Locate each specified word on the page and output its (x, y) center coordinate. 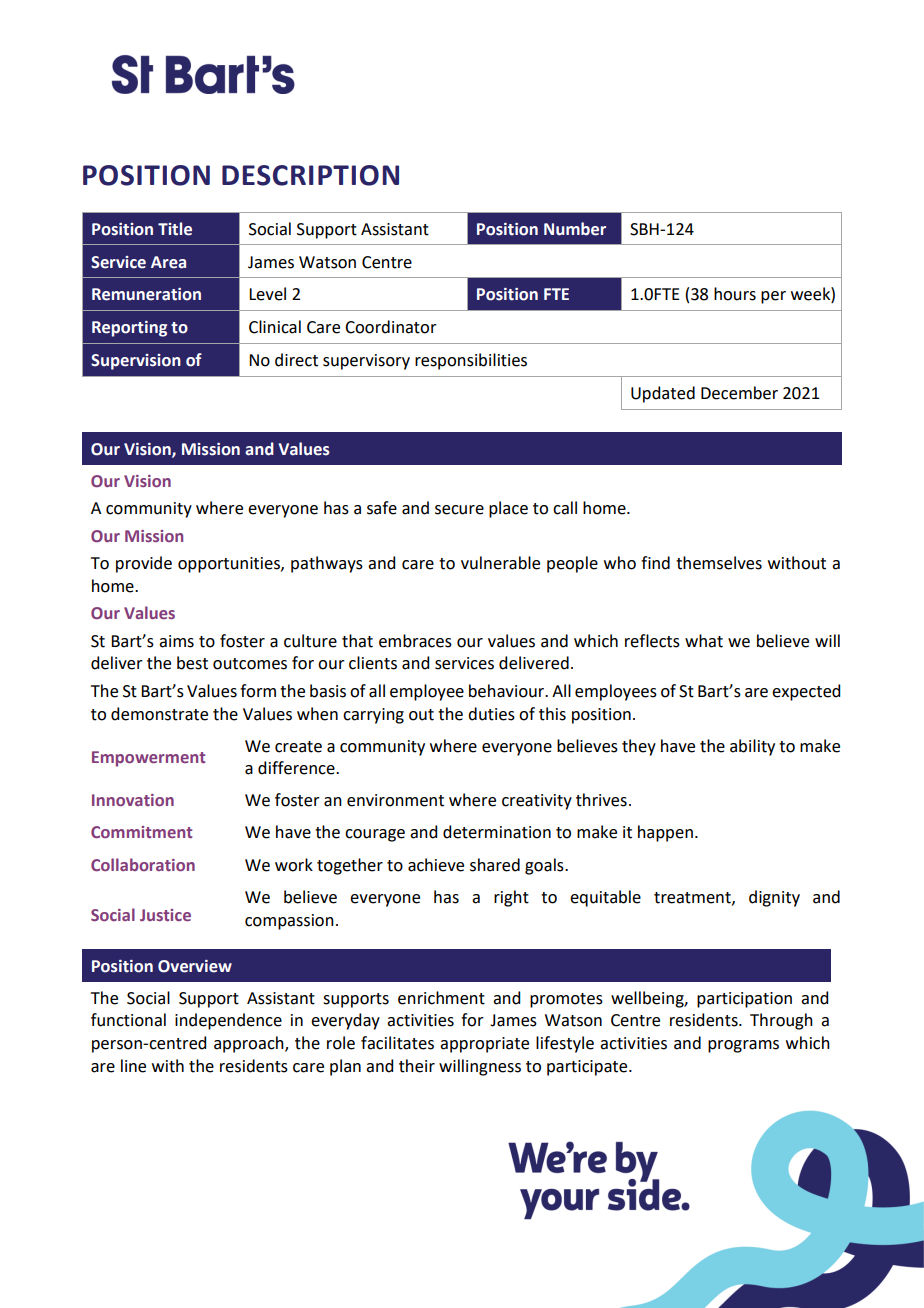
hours (735, 294)
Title (175, 229)
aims (176, 641)
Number (575, 229)
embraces (415, 641)
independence (228, 1021)
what (704, 641)
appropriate (484, 1045)
